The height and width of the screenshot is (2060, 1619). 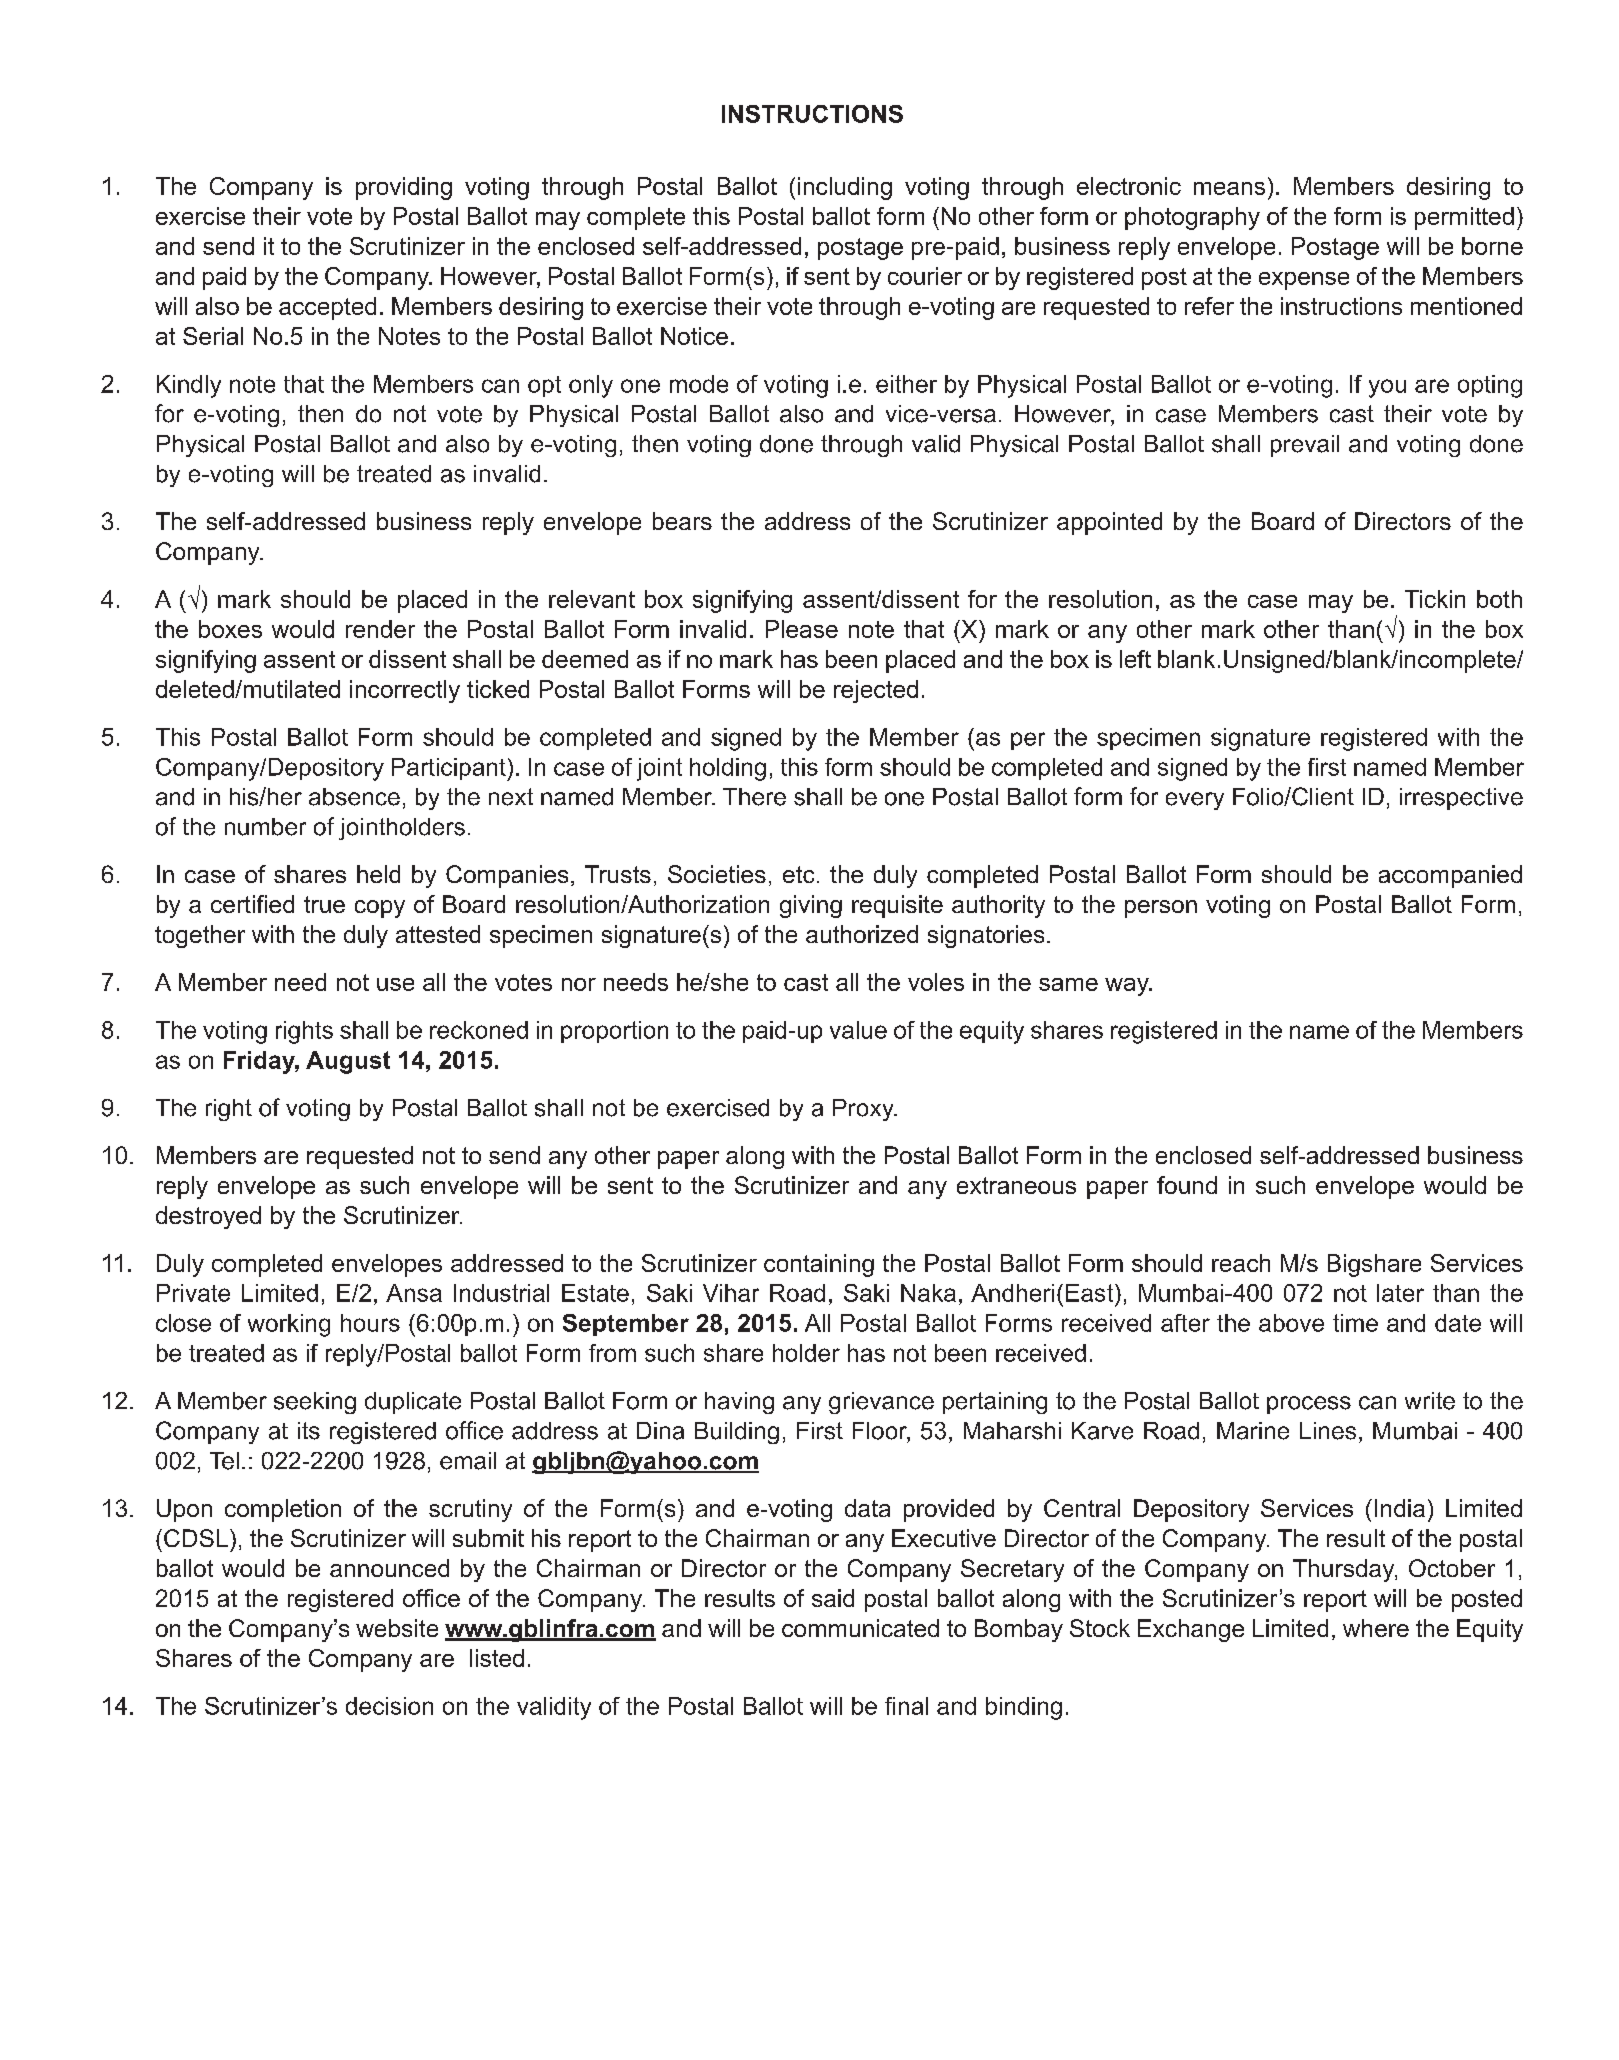 I want to click on both, so click(x=1499, y=599).
